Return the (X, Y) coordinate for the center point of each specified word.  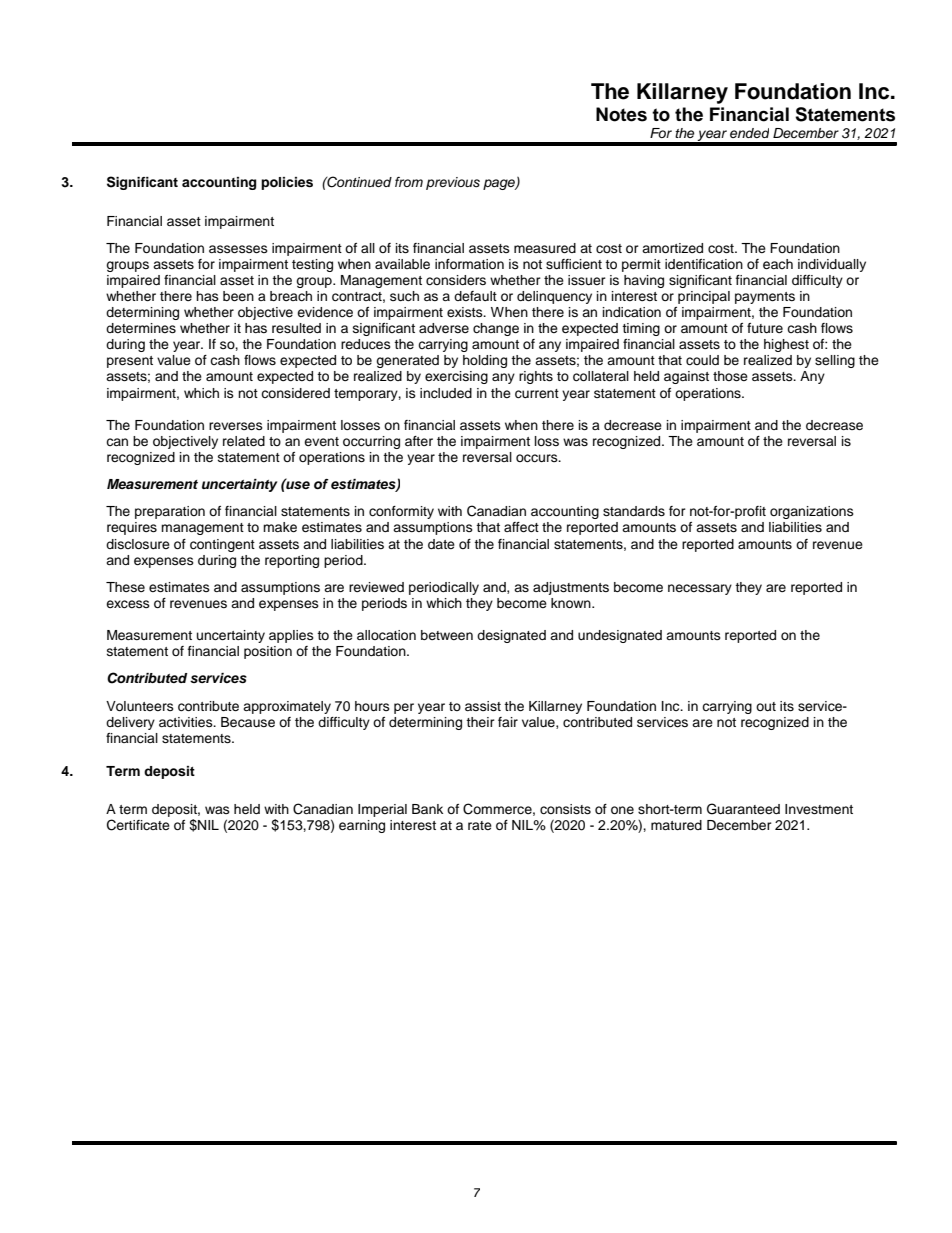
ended (749, 133)
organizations (812, 512)
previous (453, 183)
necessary (700, 589)
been (238, 296)
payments (765, 298)
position (268, 652)
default (475, 296)
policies (287, 183)
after (419, 441)
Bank (427, 809)
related (244, 441)
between (447, 635)
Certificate (138, 825)
